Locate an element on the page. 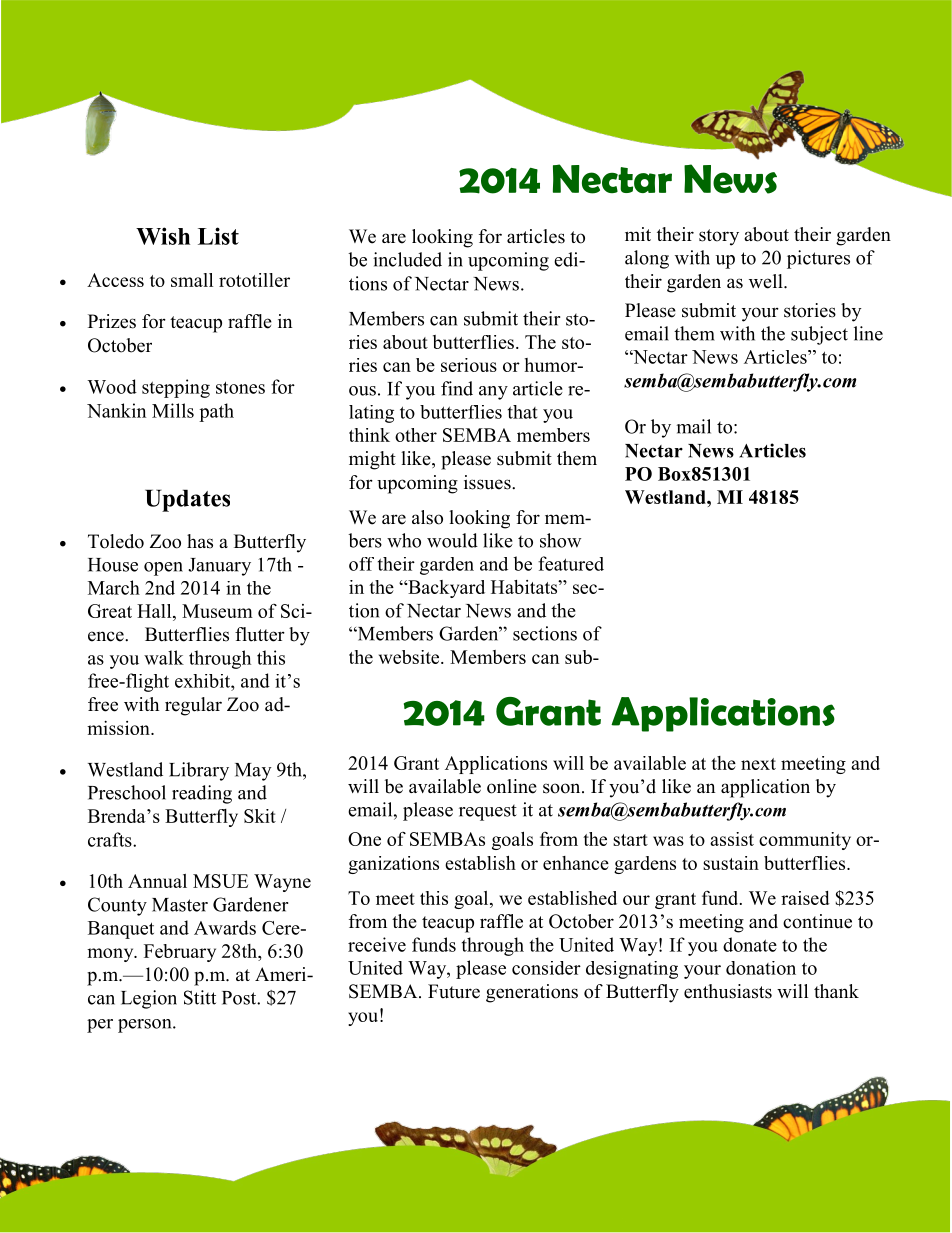 The image size is (952, 1233). Museum is located at coordinates (217, 611).
